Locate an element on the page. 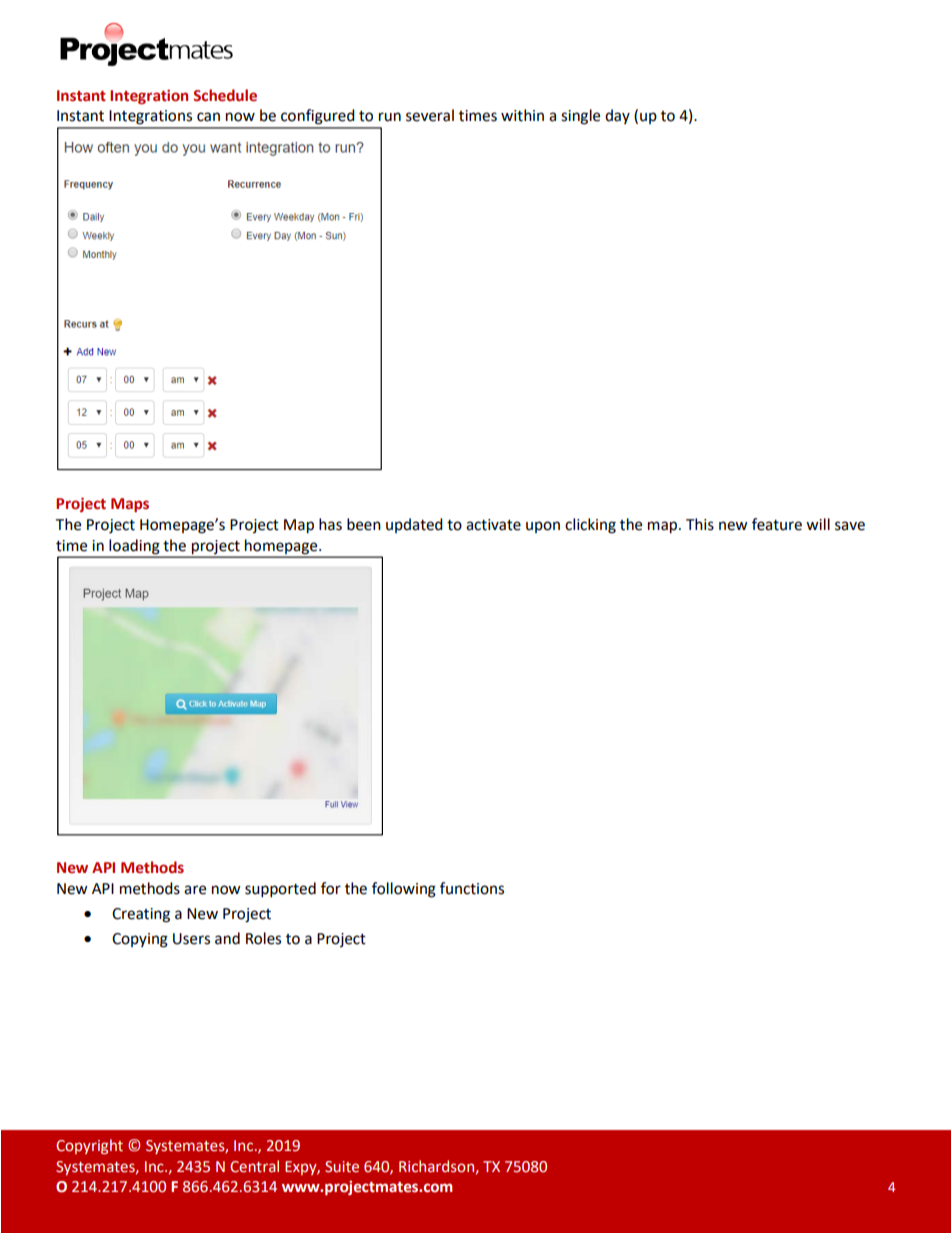 This document has width=952, height=1233. Maps is located at coordinates (130, 505).
